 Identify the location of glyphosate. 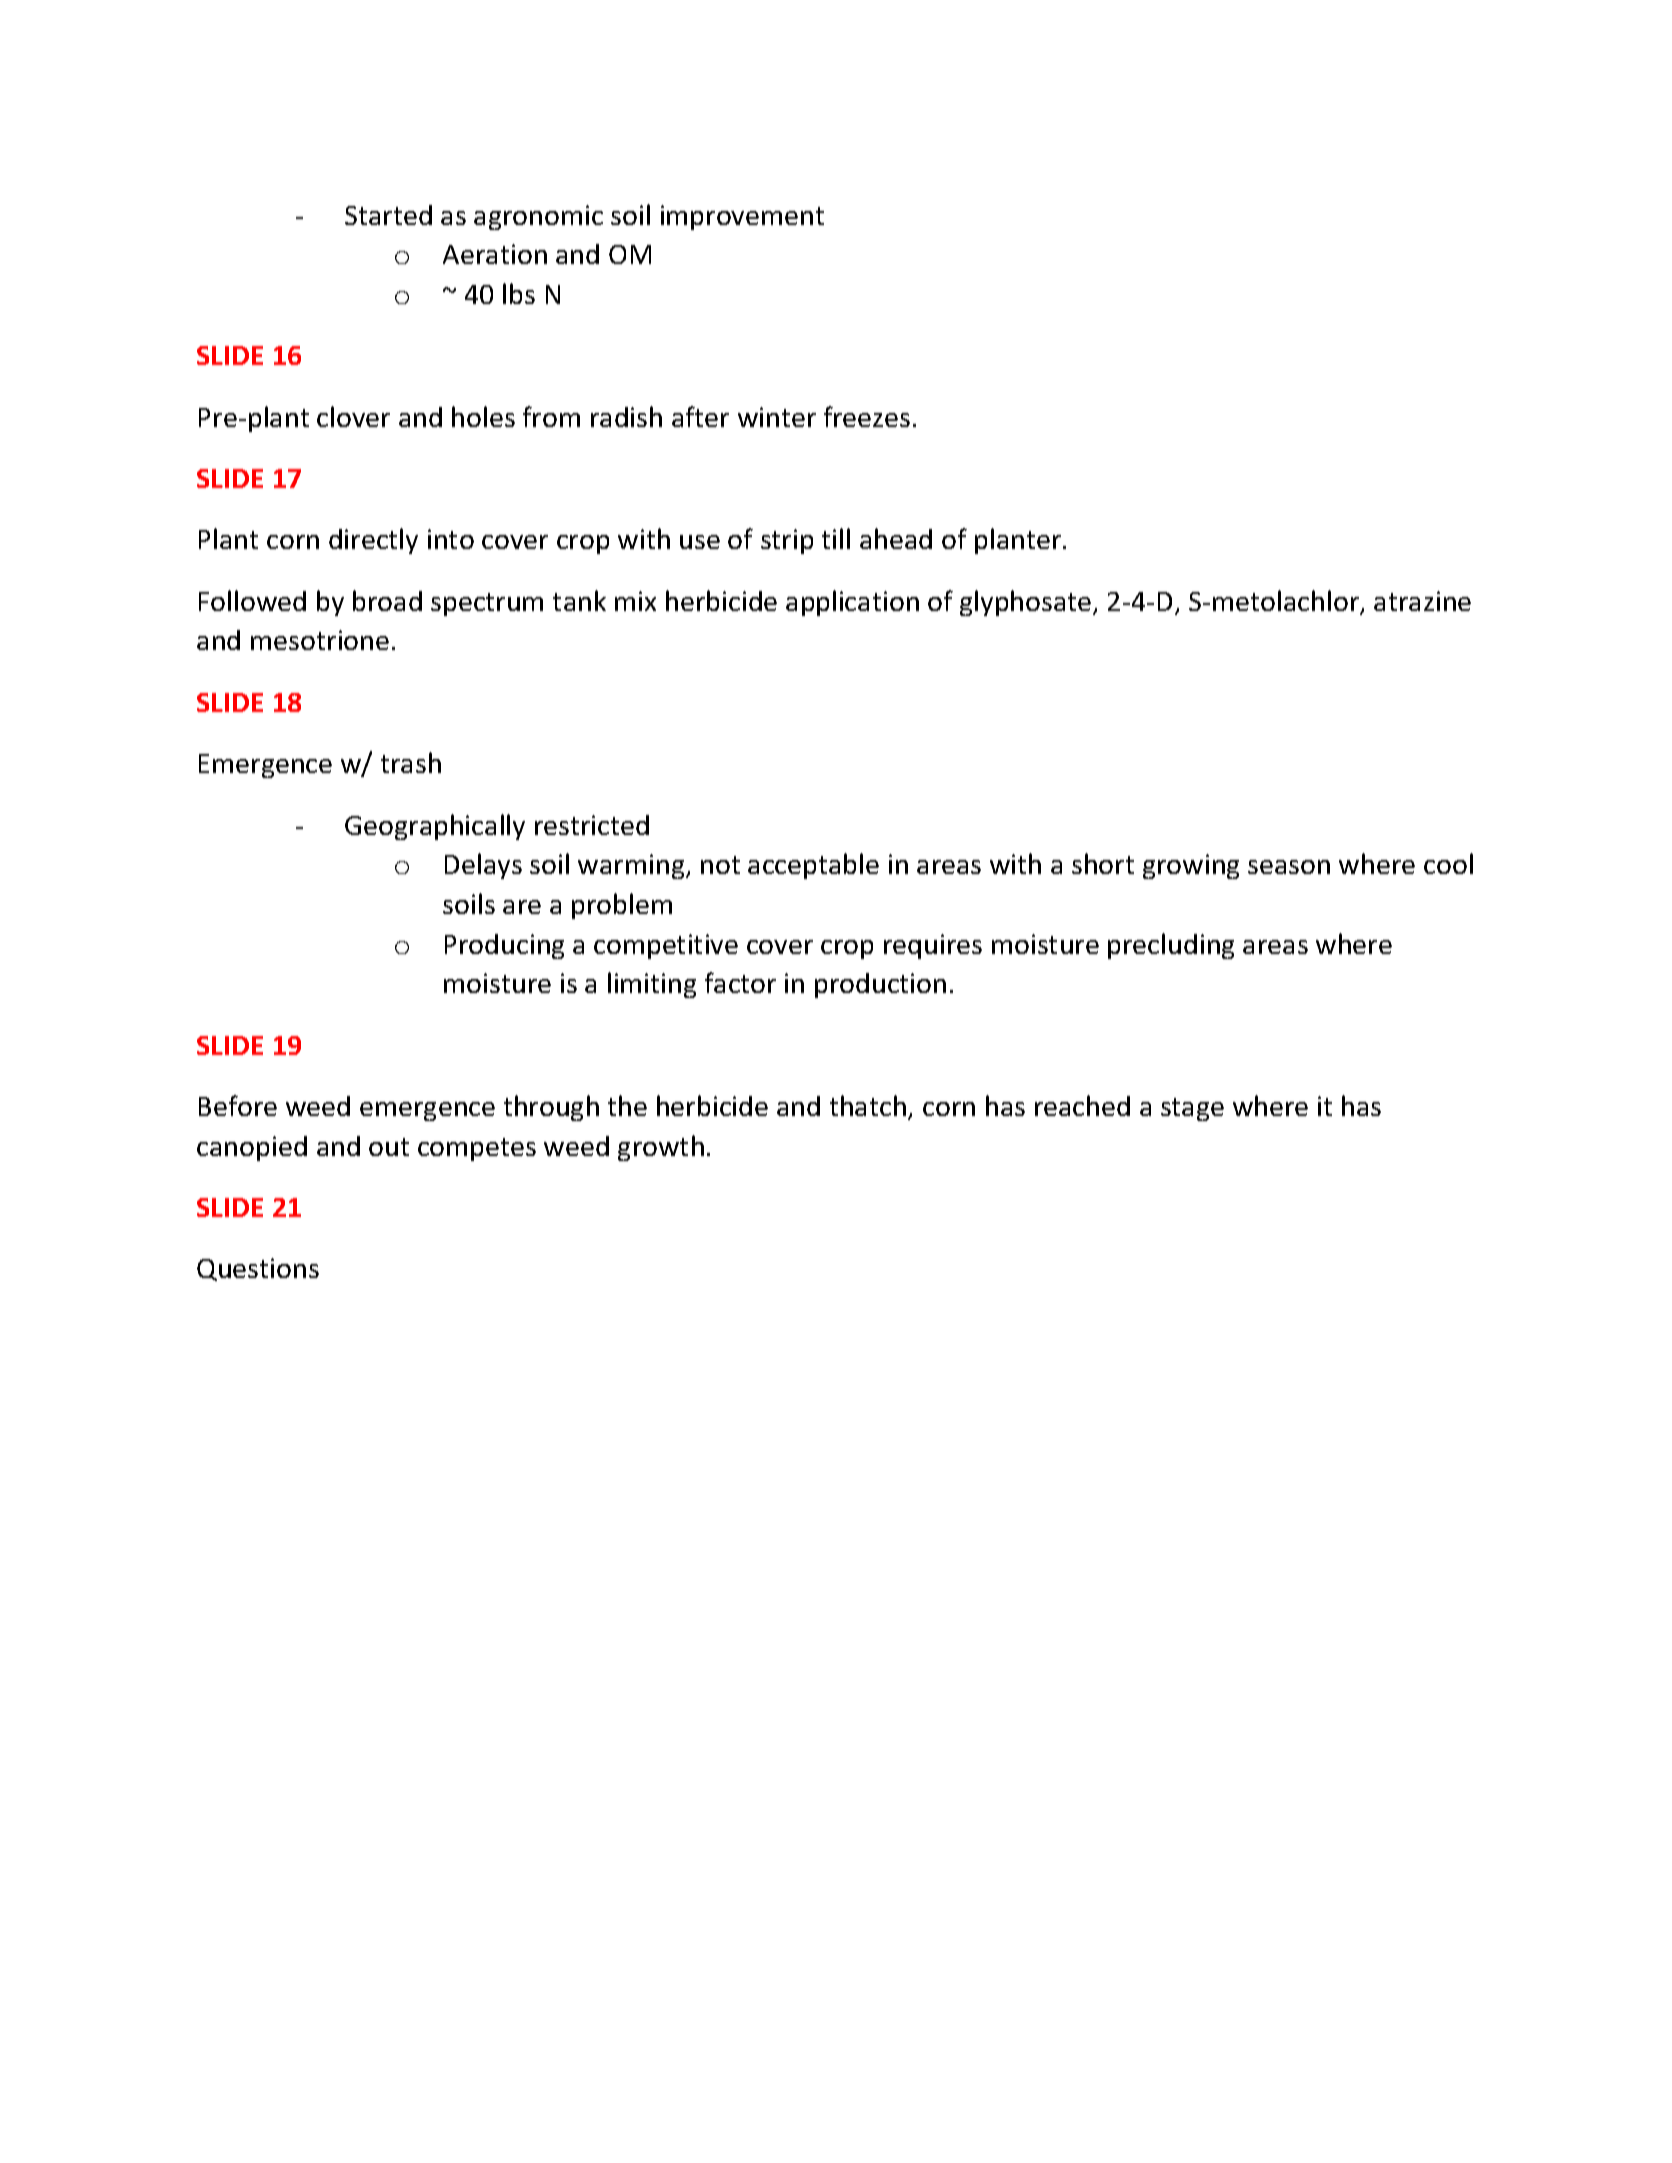
(1027, 603).
